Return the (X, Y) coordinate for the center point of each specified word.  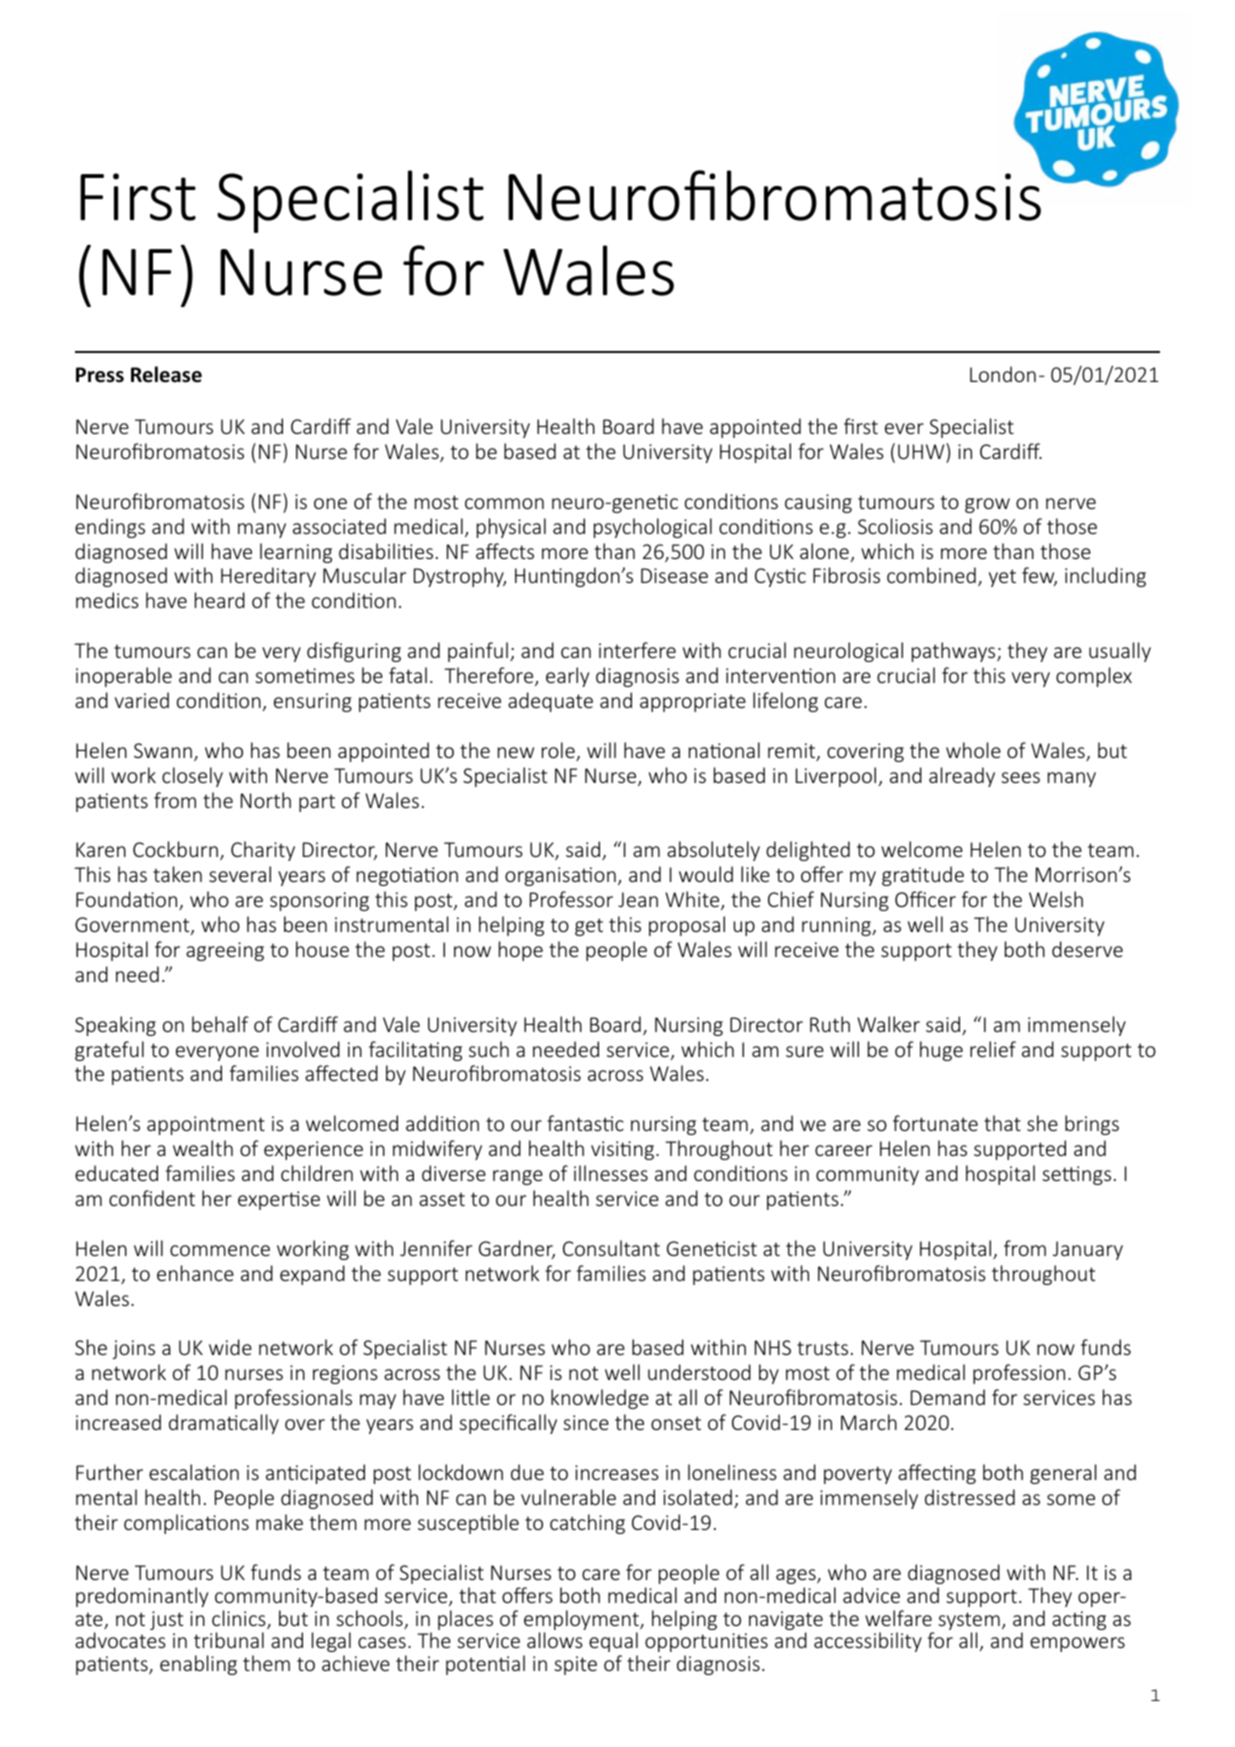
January (1088, 1250)
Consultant (611, 1248)
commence (220, 1250)
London (1003, 374)
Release (166, 374)
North (266, 800)
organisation (560, 876)
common (504, 503)
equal (613, 1642)
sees (1020, 777)
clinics (240, 1619)
